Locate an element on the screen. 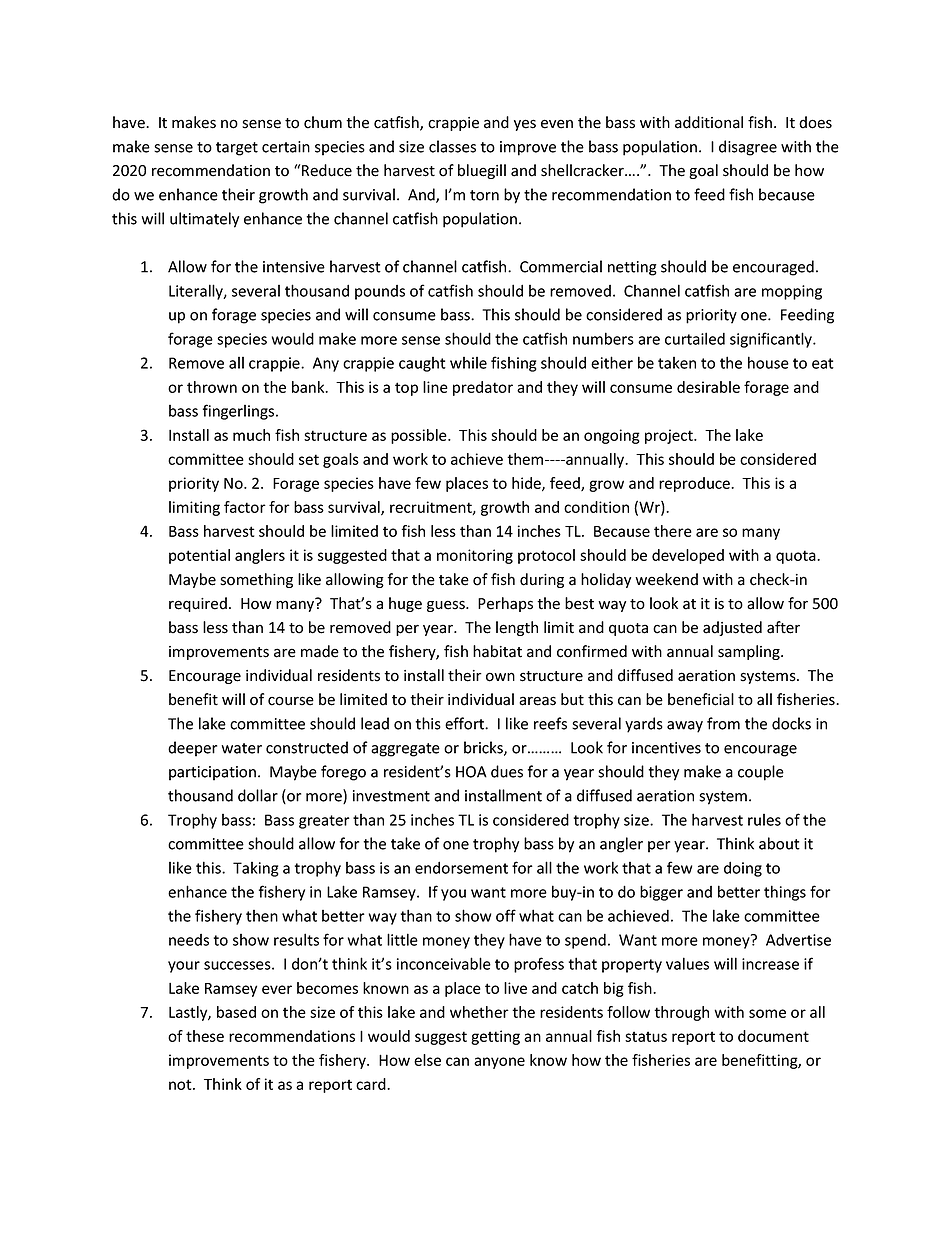  yes is located at coordinates (525, 125).
